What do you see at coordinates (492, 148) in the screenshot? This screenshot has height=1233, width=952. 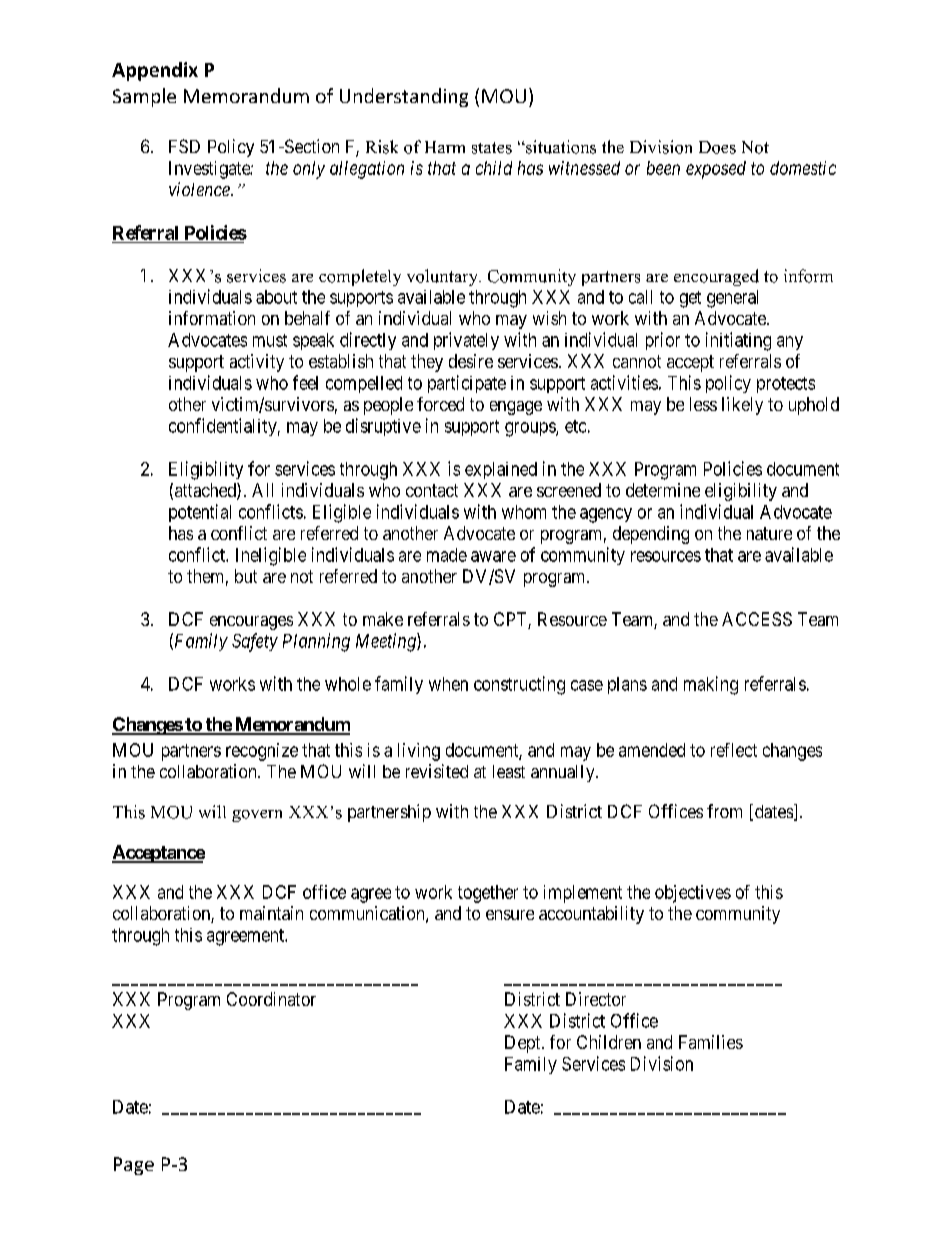 I see `states` at bounding box center [492, 148].
